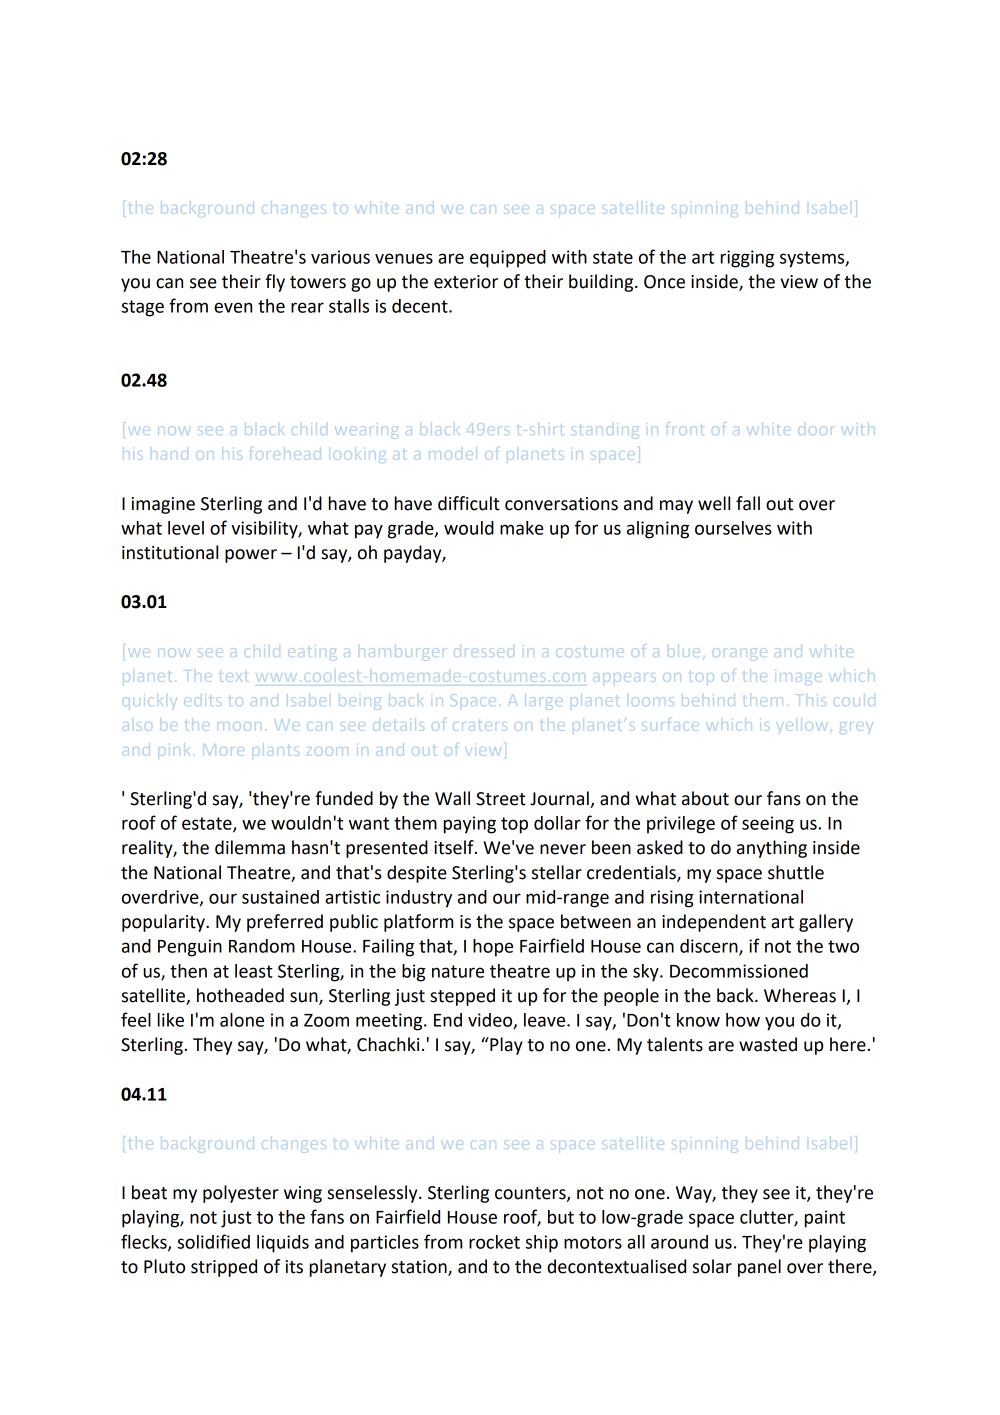 The image size is (1000, 1415). Describe the element at coordinates (250, 847) in the image. I see `dilemma` at that location.
